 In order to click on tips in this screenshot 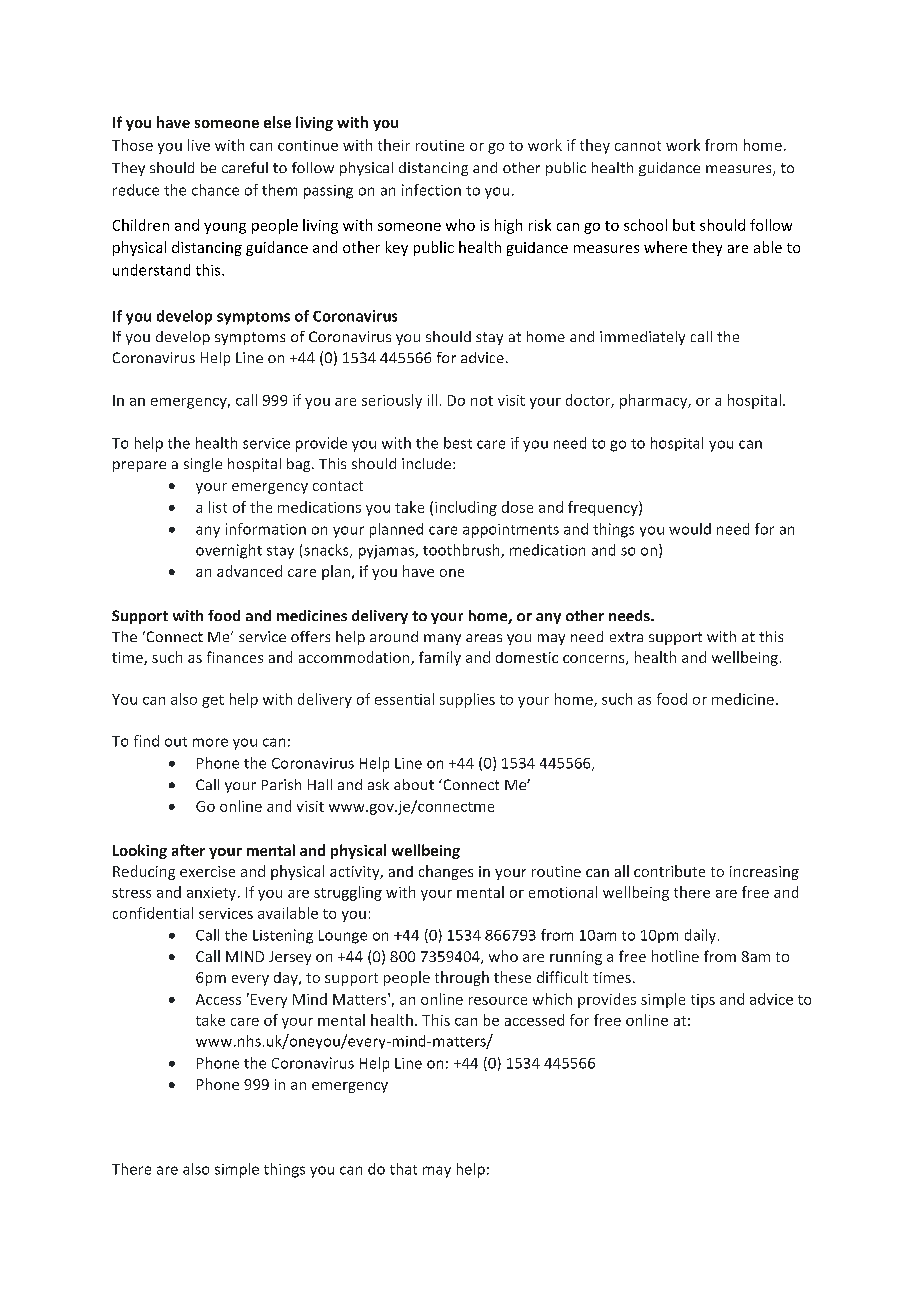, I will do `click(703, 1001)`.
